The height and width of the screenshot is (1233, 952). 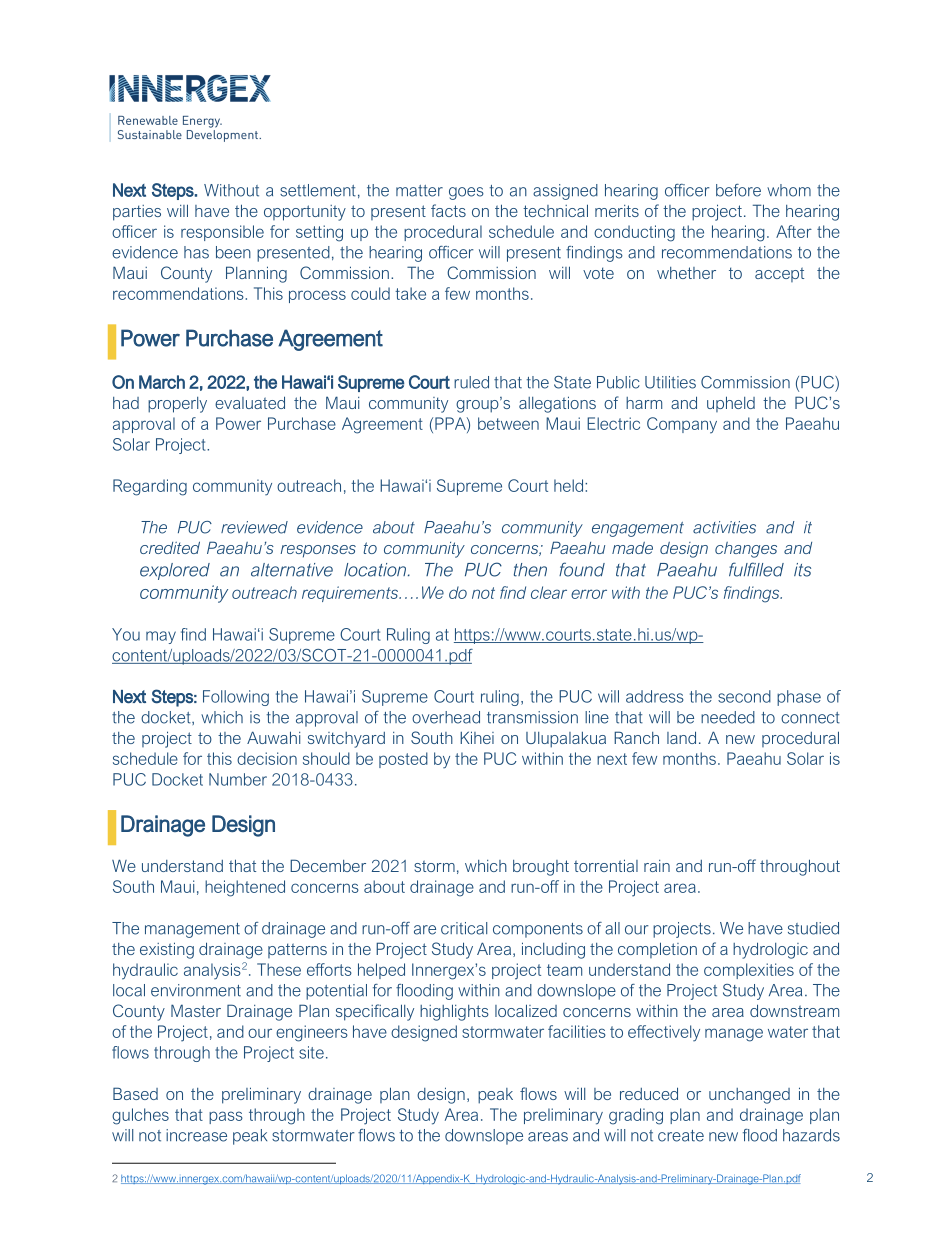 I want to click on facts, so click(x=448, y=210).
